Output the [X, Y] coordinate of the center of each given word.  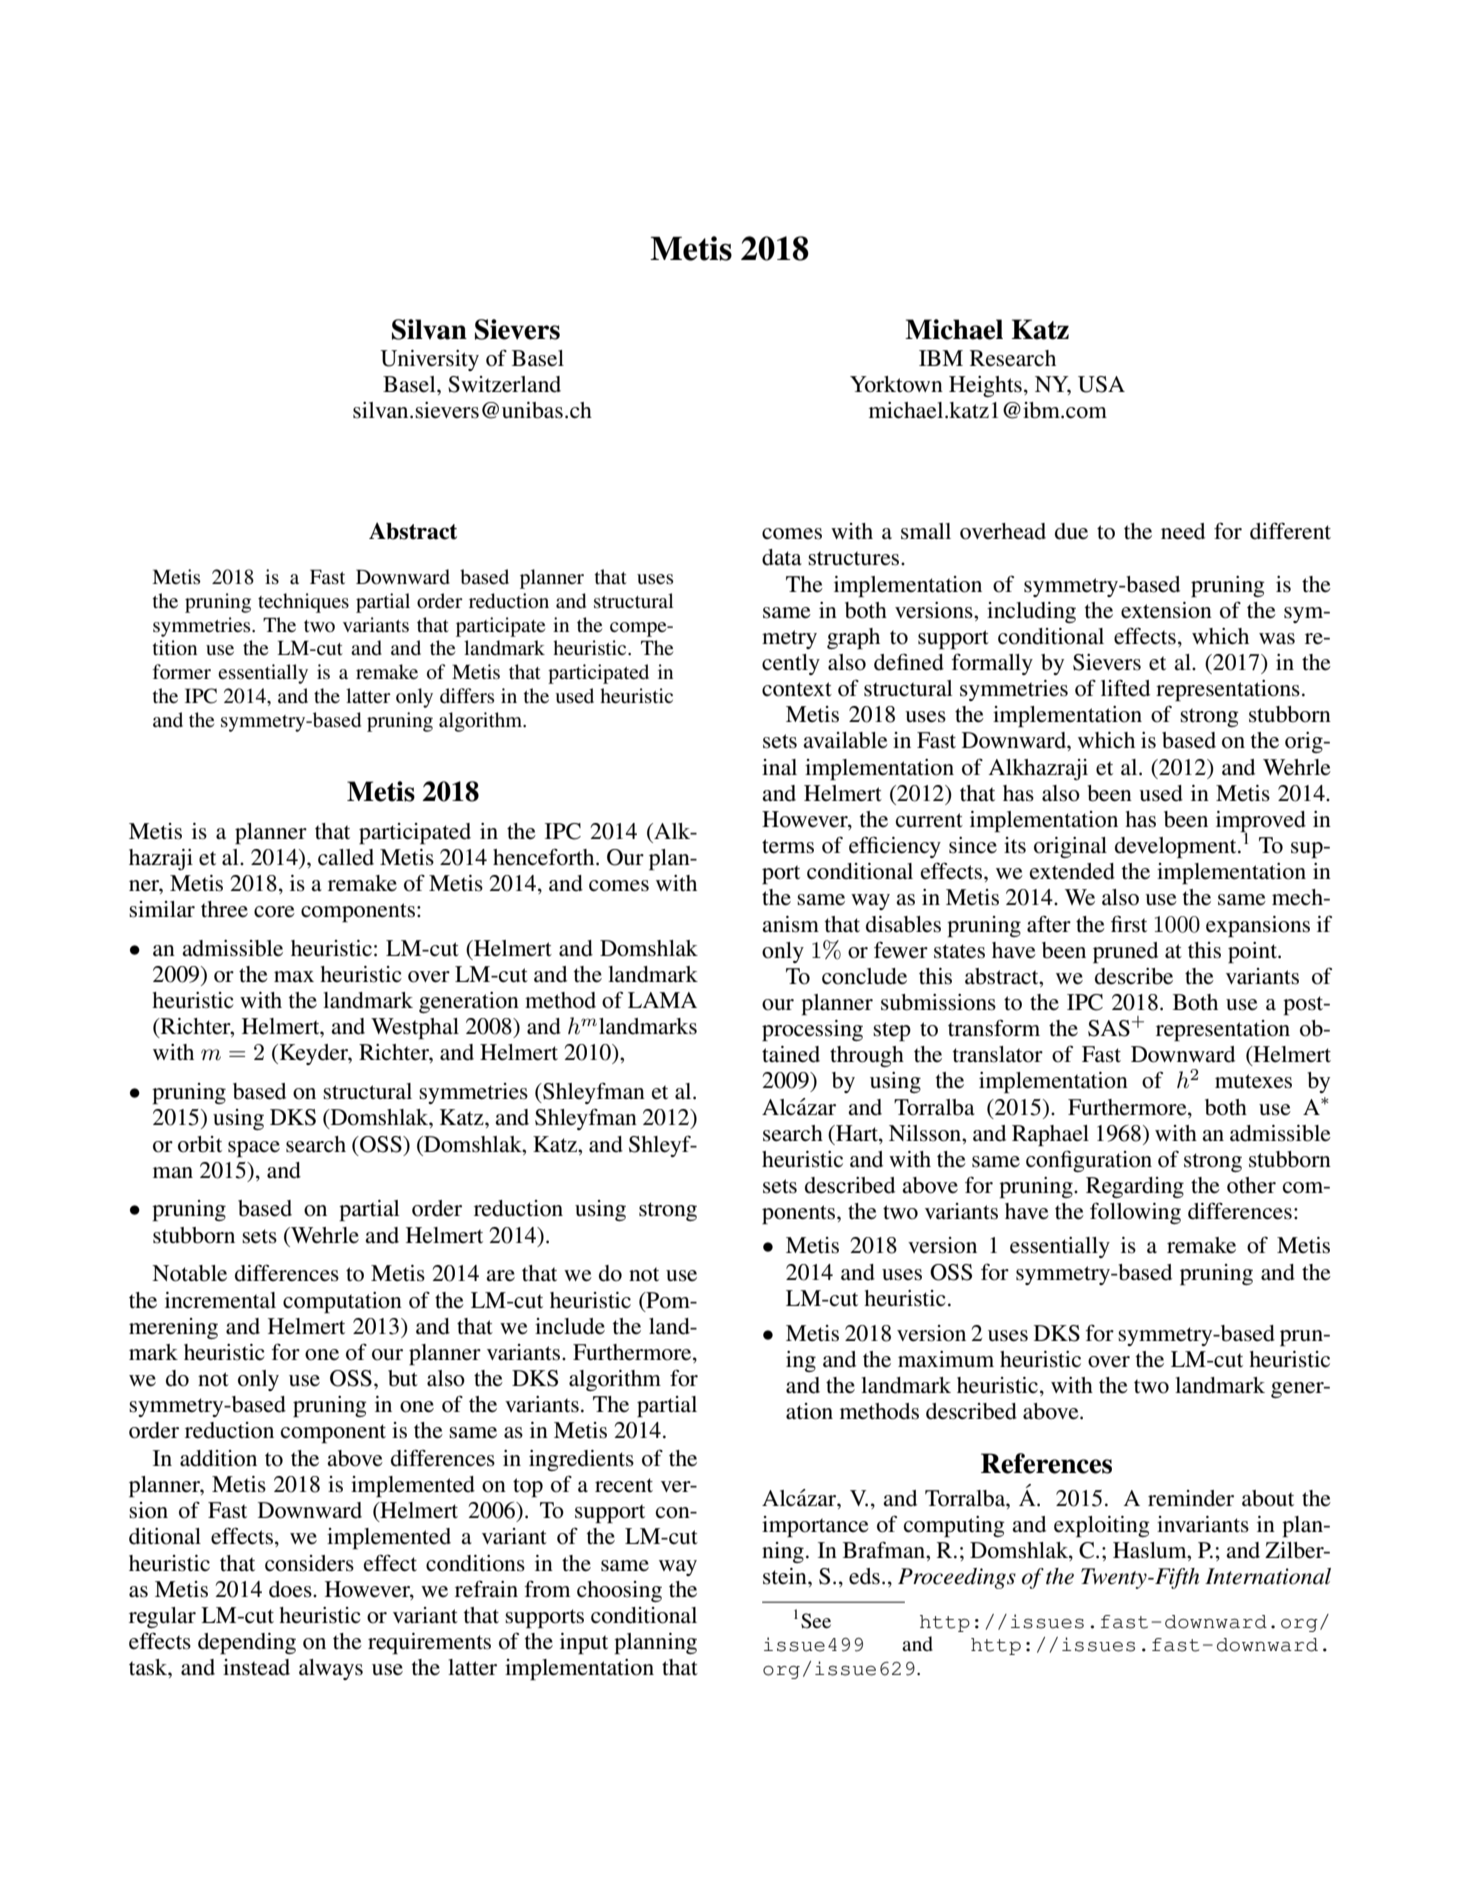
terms [788, 846]
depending [247, 1643]
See [816, 1621]
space [254, 1149]
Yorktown [896, 384]
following [1135, 1213]
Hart [857, 1133]
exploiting [1102, 1526]
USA [1101, 384]
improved [1261, 823]
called [346, 857]
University [429, 360]
